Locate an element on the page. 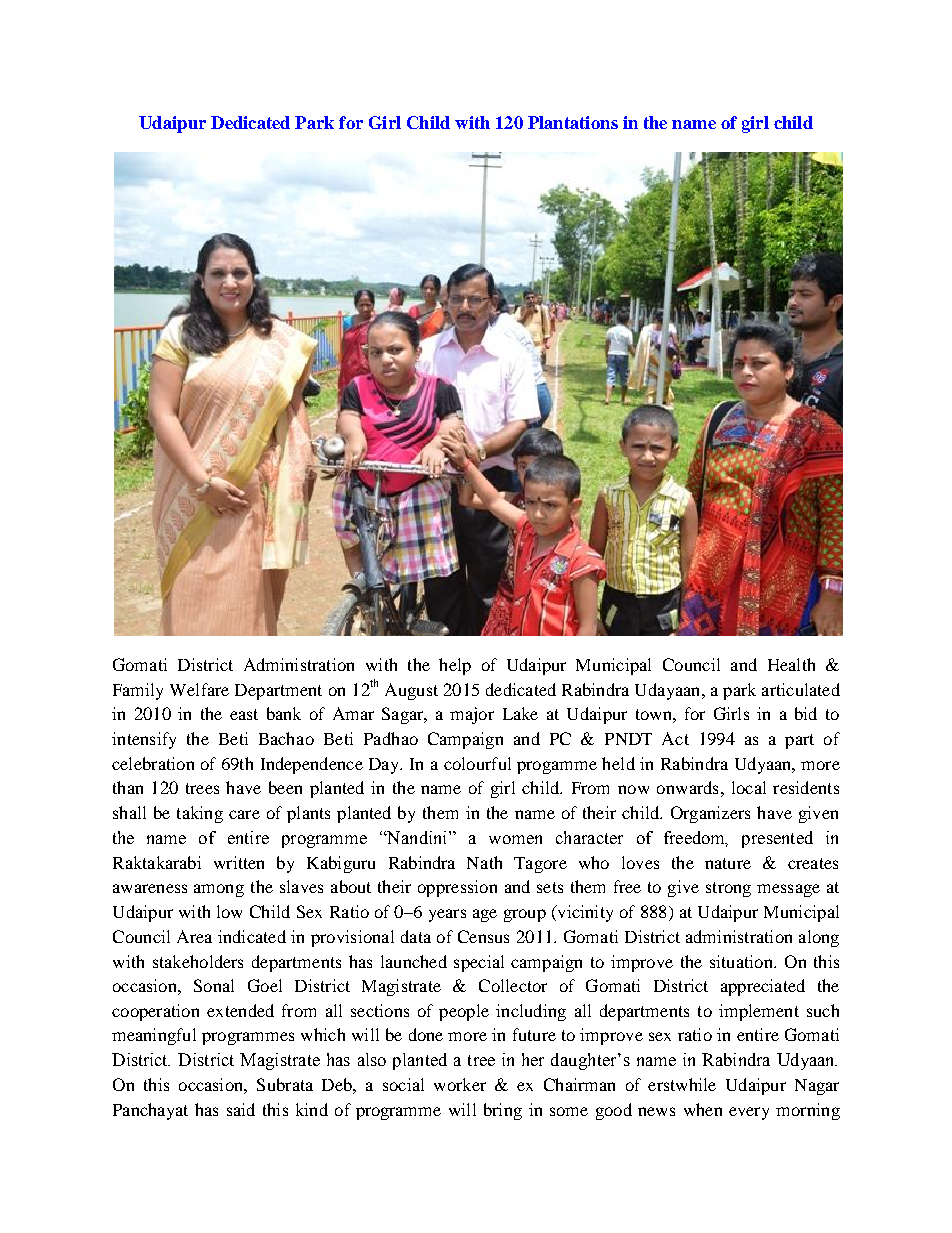 The image size is (952, 1233). Health is located at coordinates (791, 664).
